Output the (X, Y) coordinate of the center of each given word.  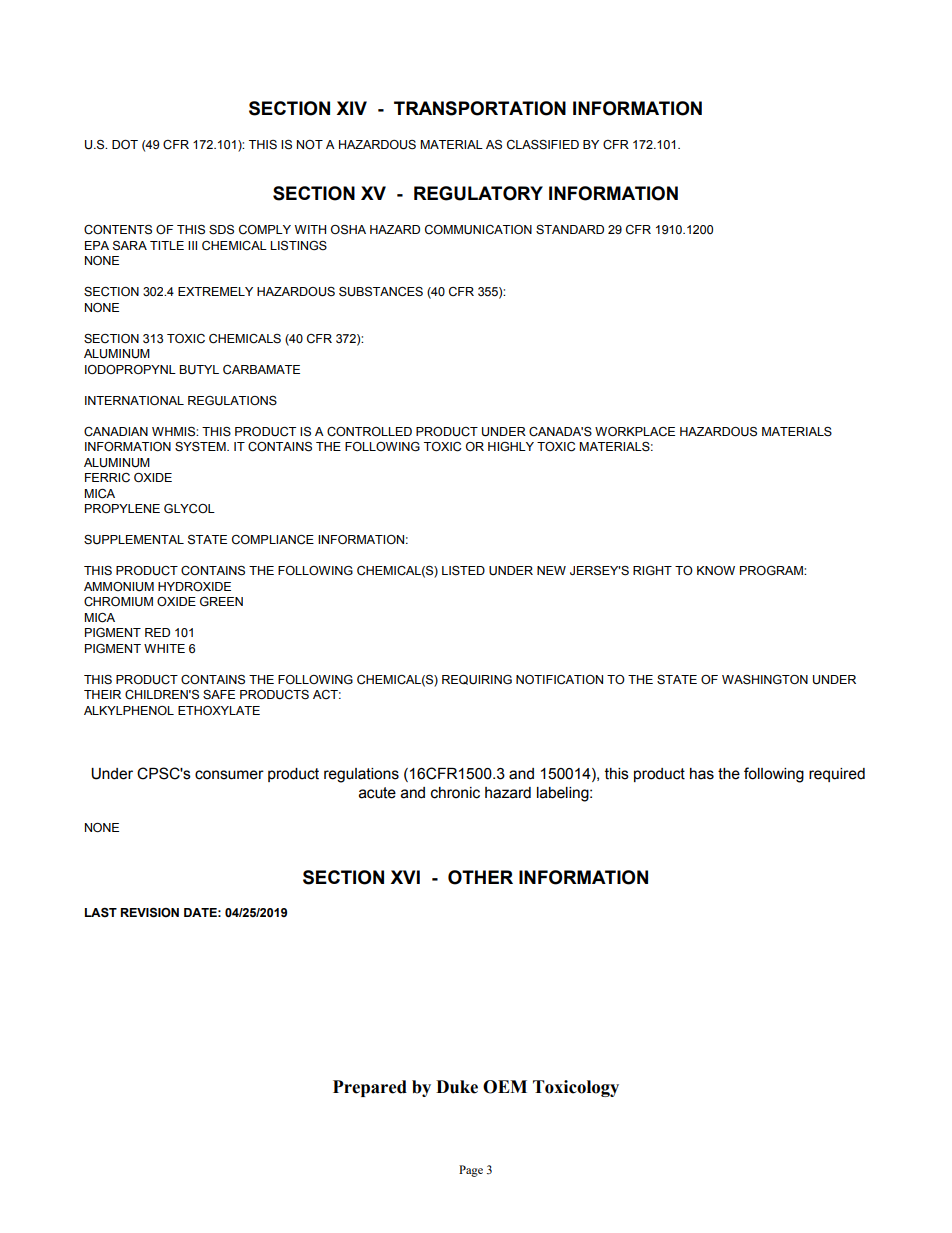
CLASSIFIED (543, 145)
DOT (125, 144)
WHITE (164, 648)
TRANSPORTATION (480, 108)
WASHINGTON (765, 680)
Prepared (370, 1088)
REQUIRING (477, 680)
